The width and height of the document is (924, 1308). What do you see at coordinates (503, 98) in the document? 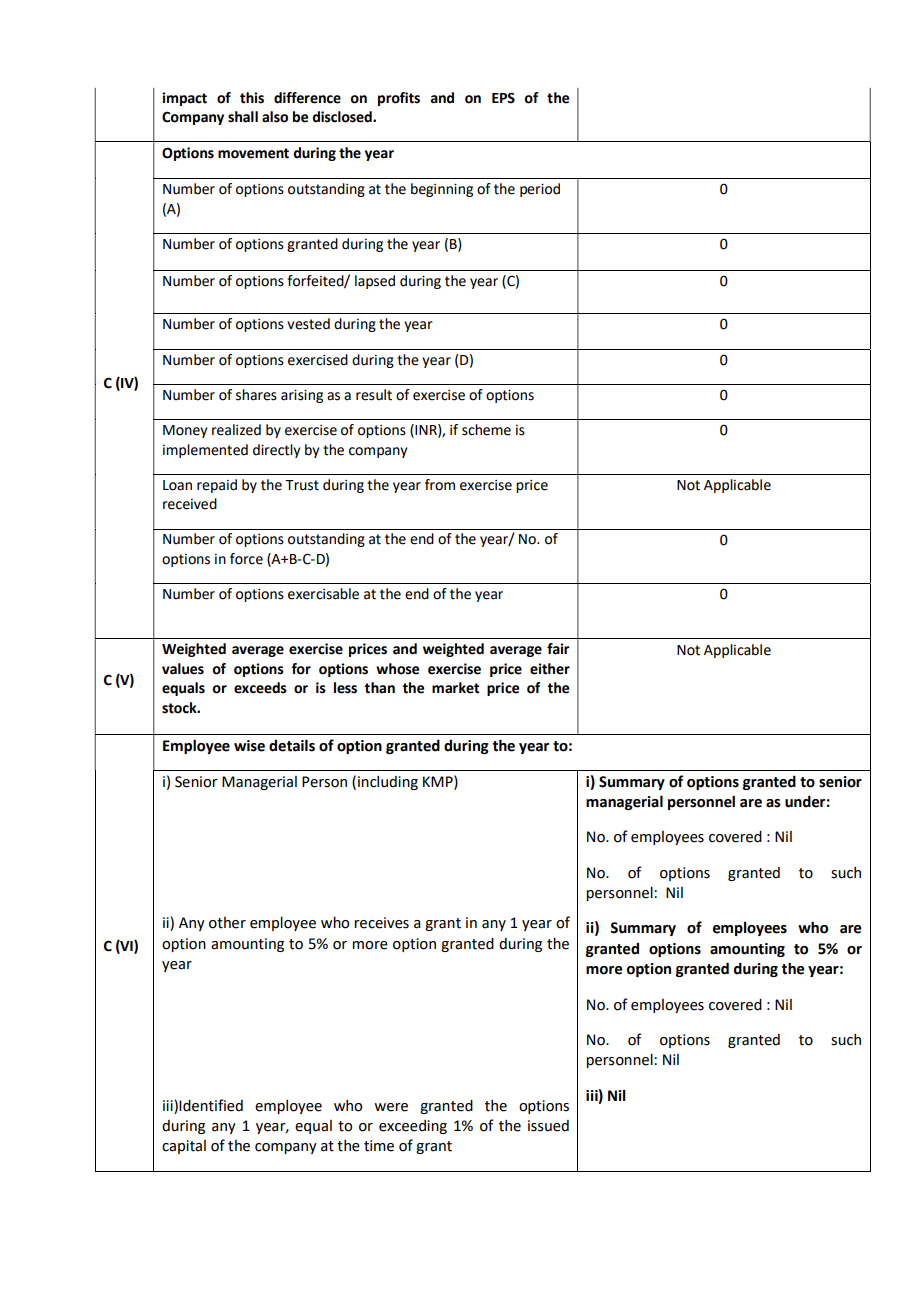
I see `EPS` at bounding box center [503, 98].
